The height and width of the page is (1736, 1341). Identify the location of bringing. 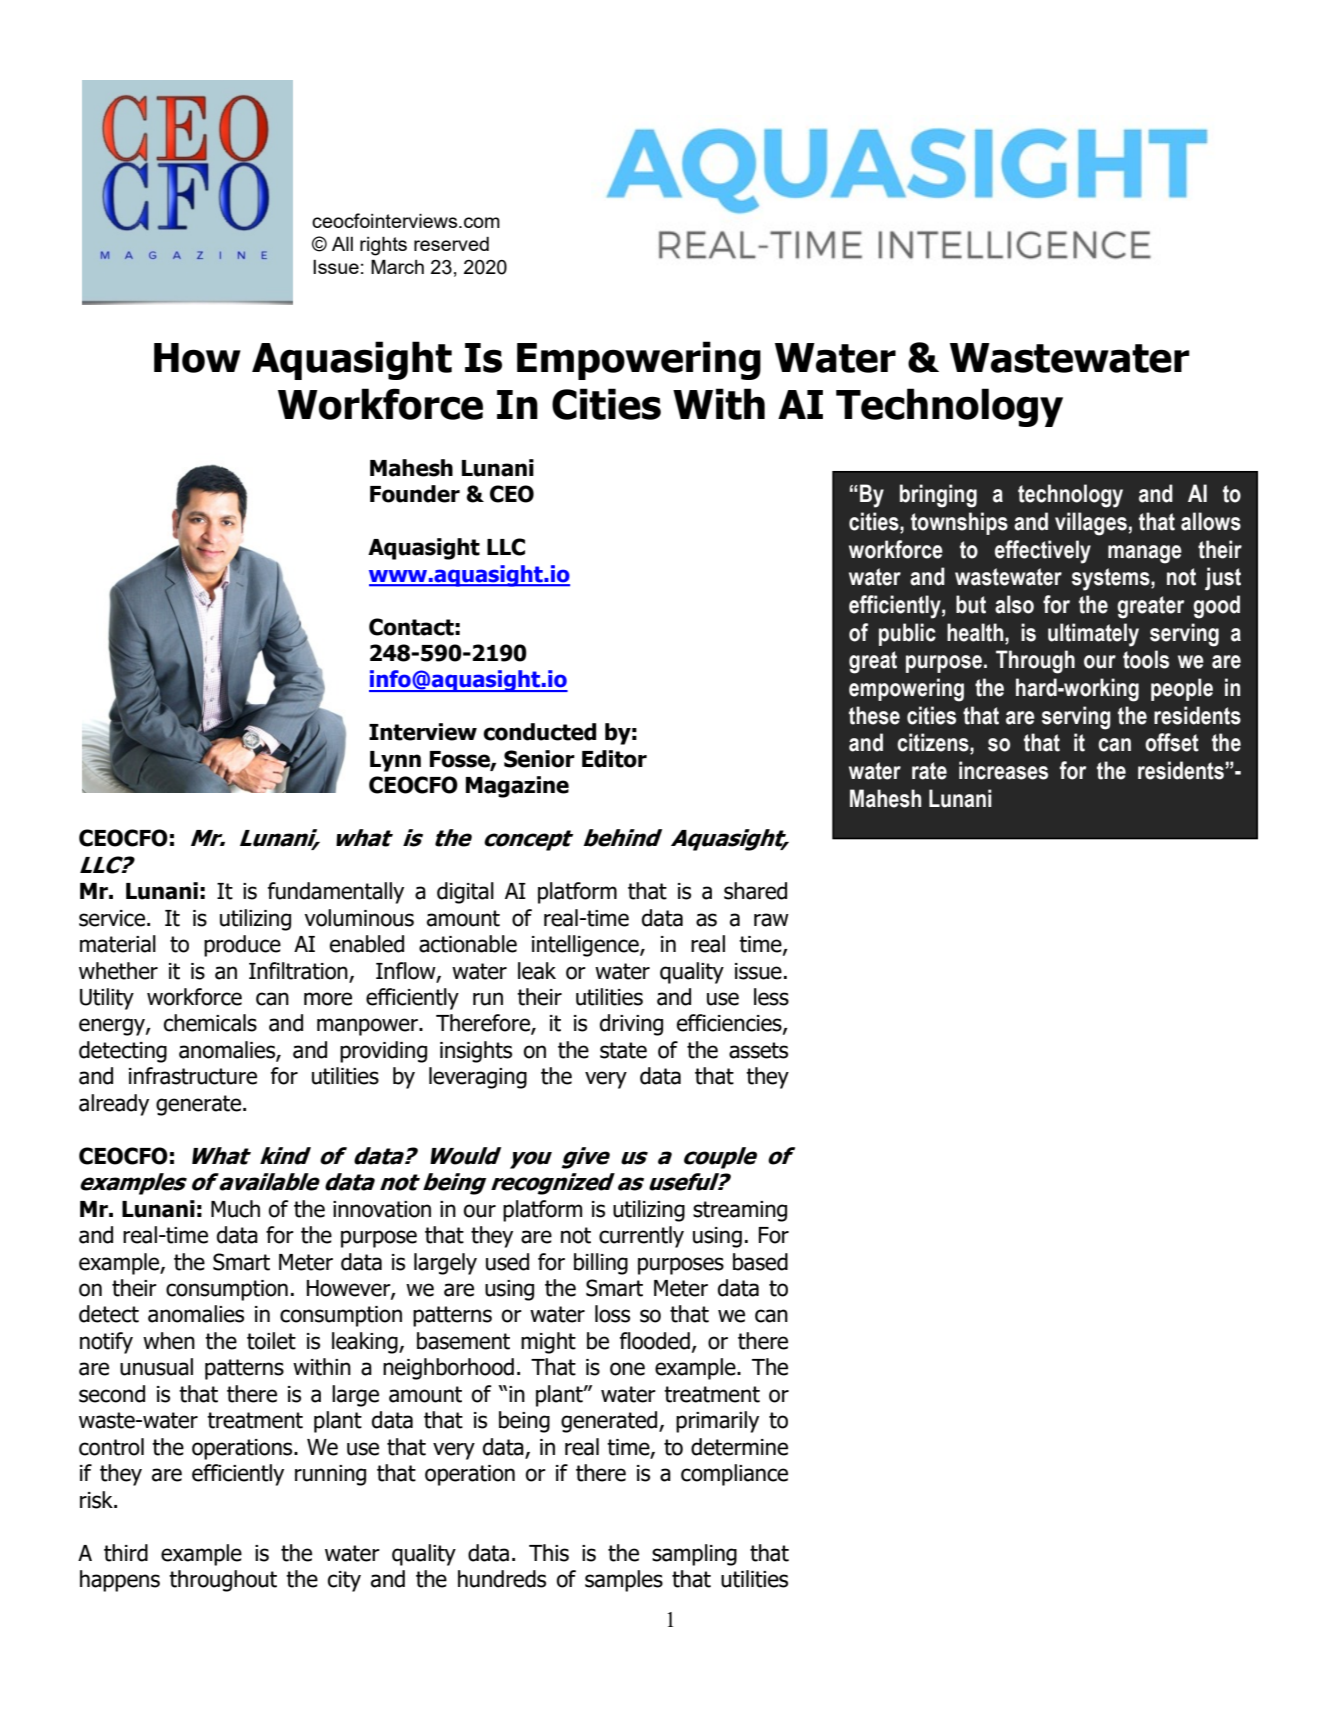
(938, 496).
